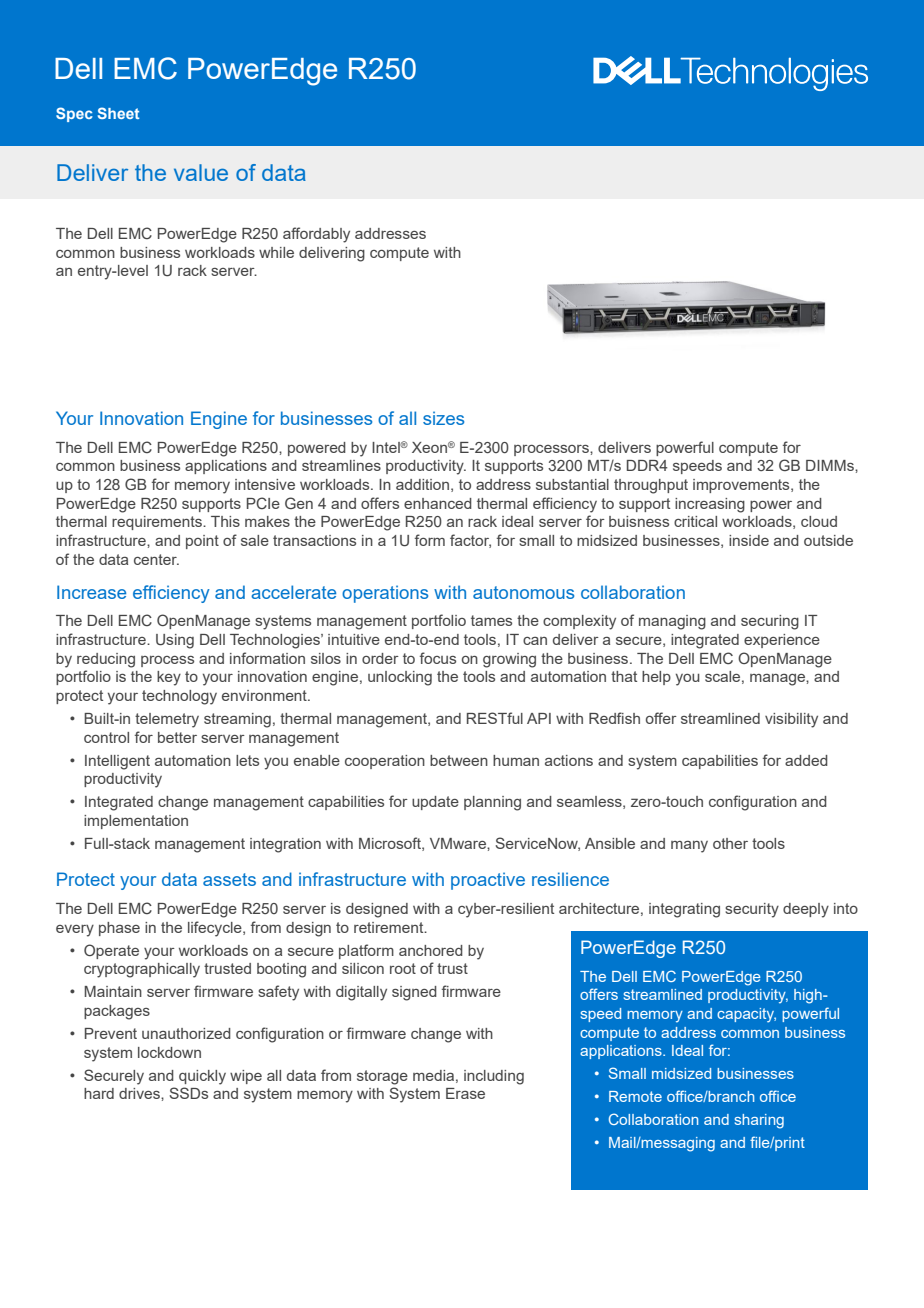 The width and height of the screenshot is (924, 1308). Describe the element at coordinates (316, 235) in the screenshot. I see `affordably` at that location.
